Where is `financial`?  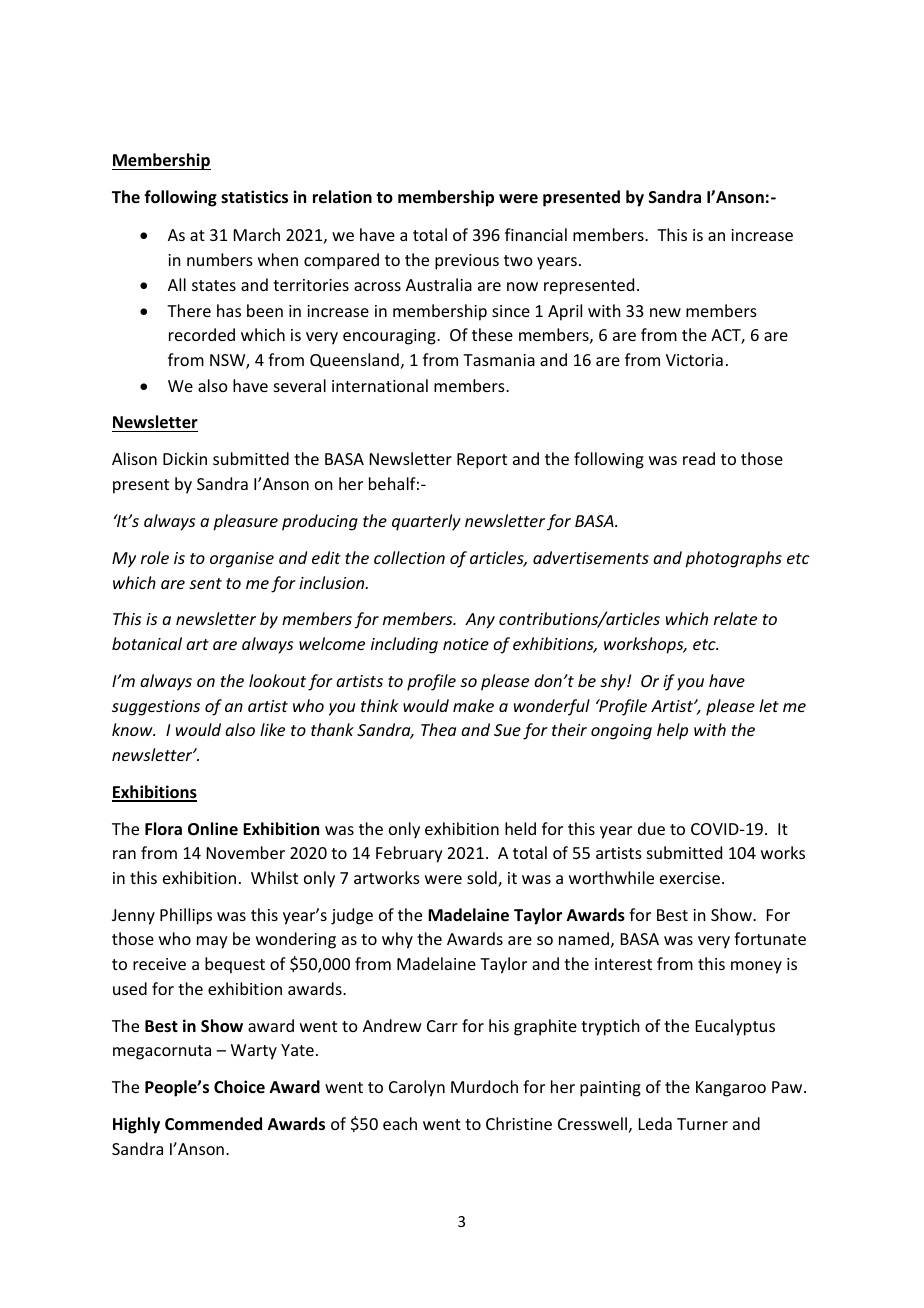 financial is located at coordinates (536, 234).
